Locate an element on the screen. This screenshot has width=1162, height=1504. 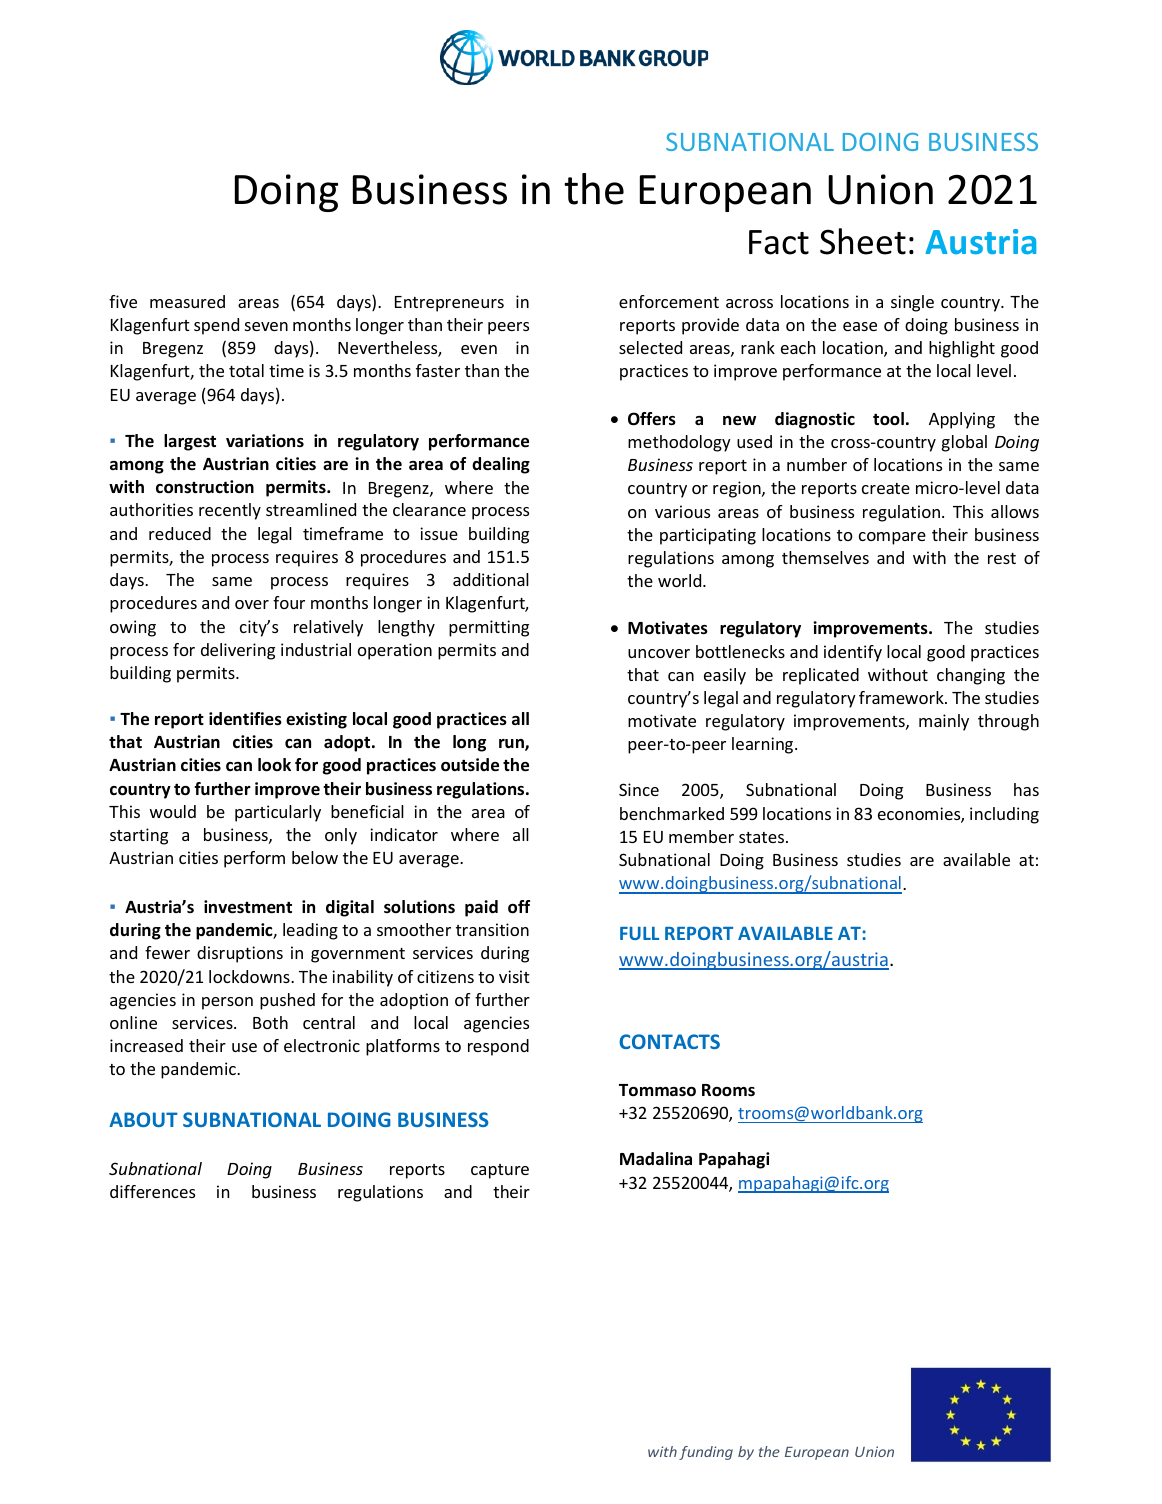
recently is located at coordinates (230, 511).
